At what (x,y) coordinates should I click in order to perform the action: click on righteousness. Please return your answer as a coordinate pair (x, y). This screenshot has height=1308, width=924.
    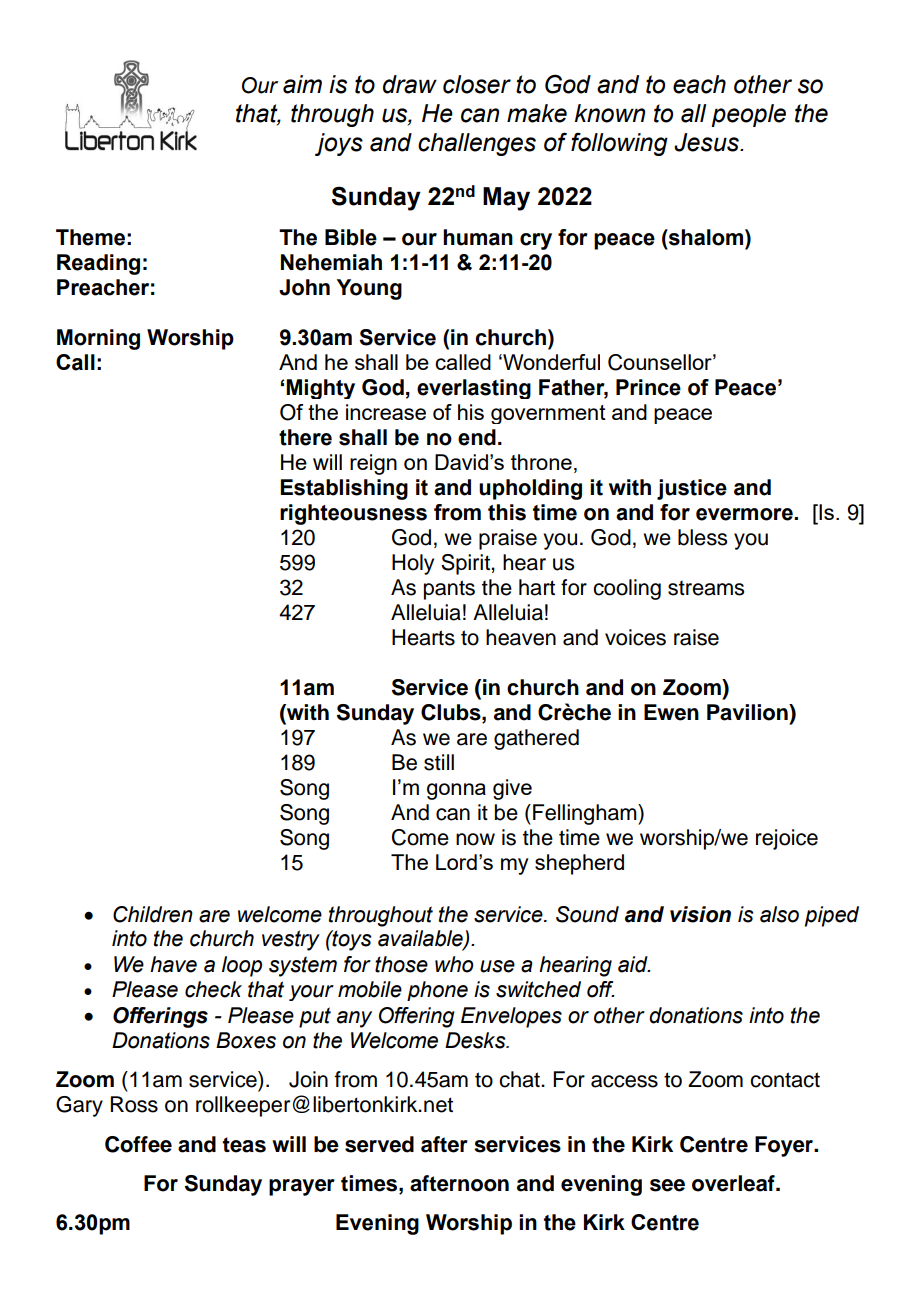
    Looking at the image, I should click on (353, 514).
